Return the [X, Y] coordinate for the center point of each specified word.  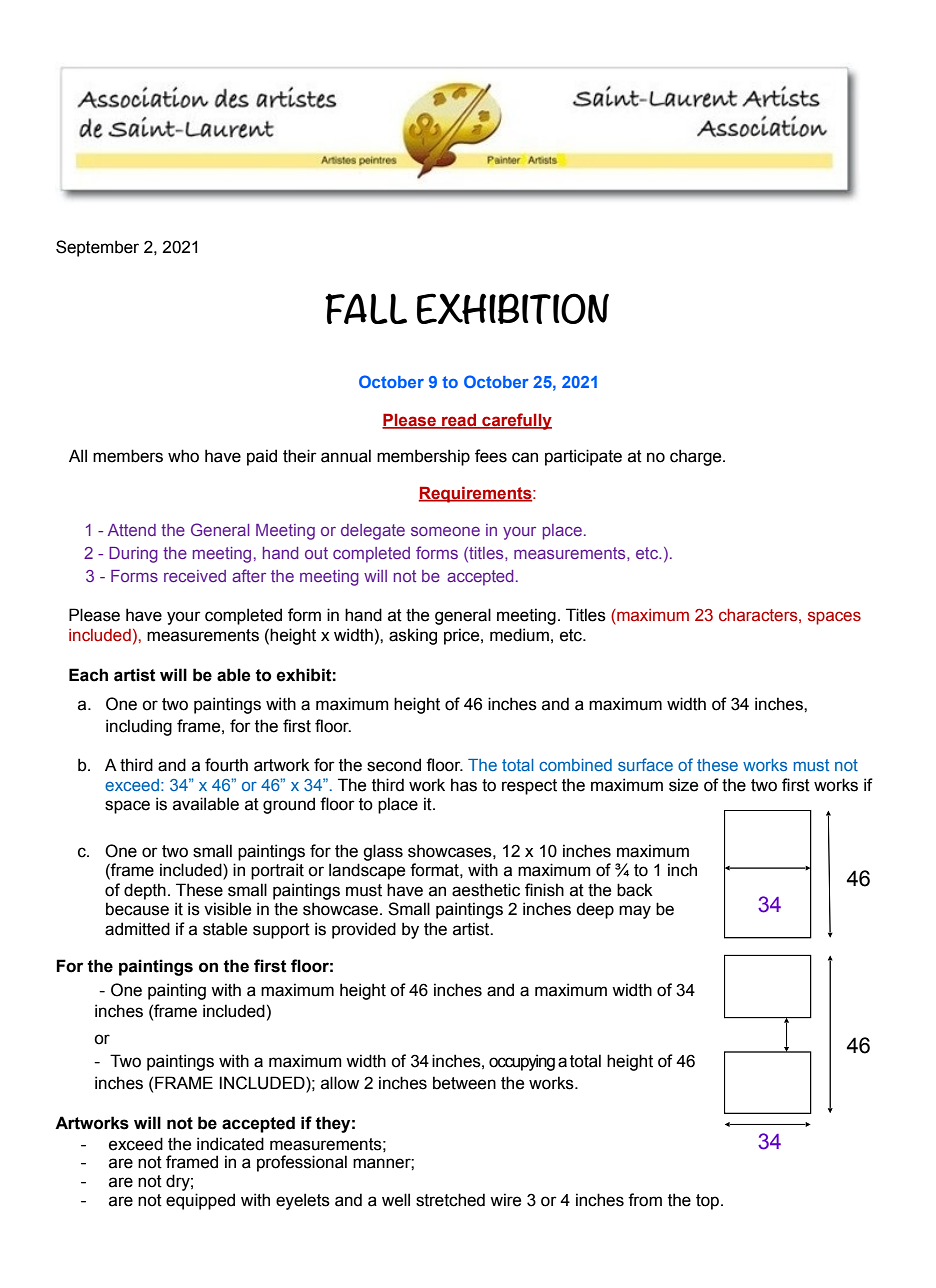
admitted [137, 929]
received [195, 576]
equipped [200, 1201]
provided [364, 930]
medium [519, 635]
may [635, 912]
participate [583, 457]
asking [413, 636]
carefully [516, 421]
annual [346, 456]
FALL [366, 308]
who [183, 456]
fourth [226, 765]
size [683, 785]
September [97, 248]
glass [383, 852]
